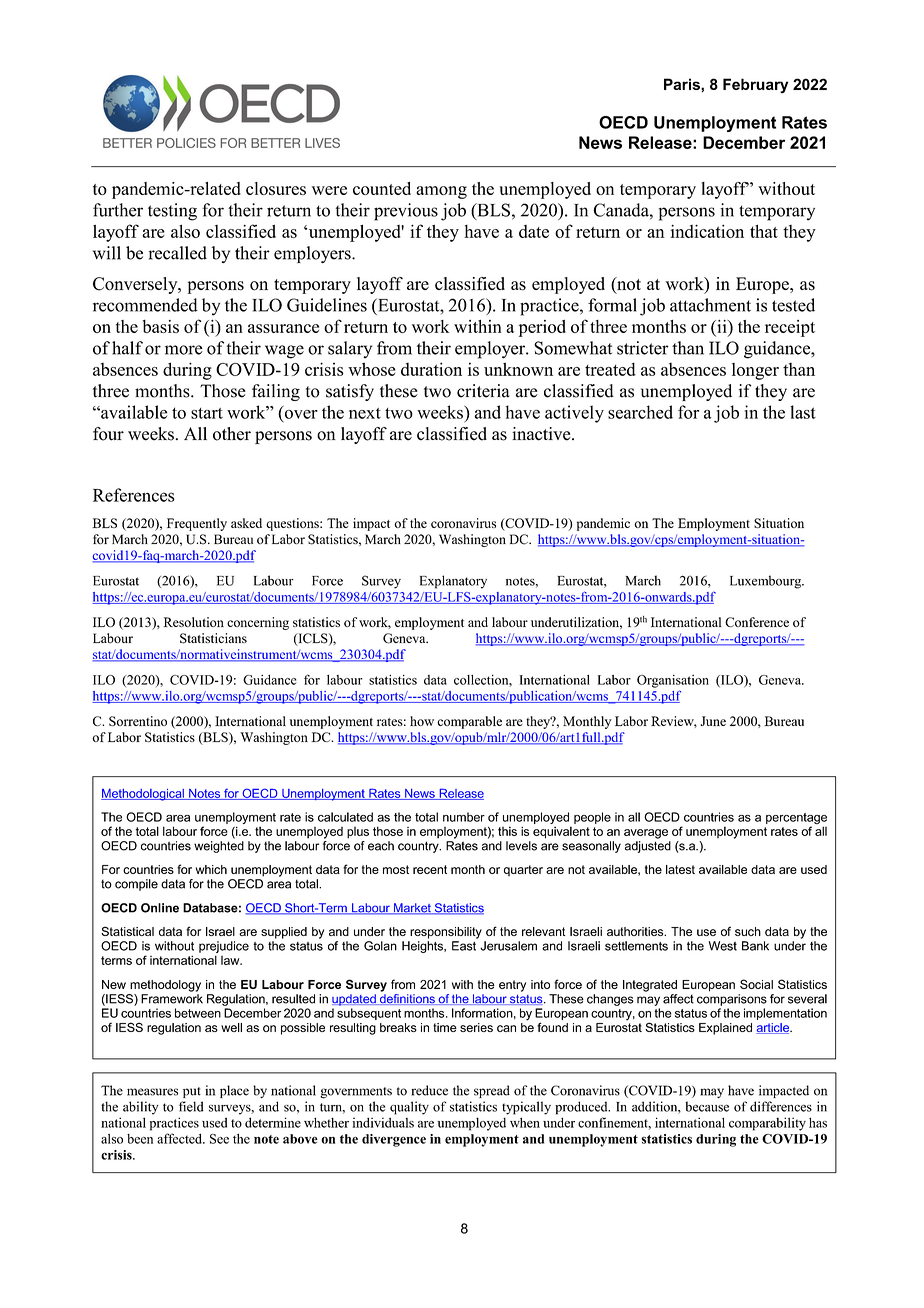 This screenshot has height=1308, width=924. What do you see at coordinates (755, 85) in the screenshot?
I see `February` at bounding box center [755, 85].
